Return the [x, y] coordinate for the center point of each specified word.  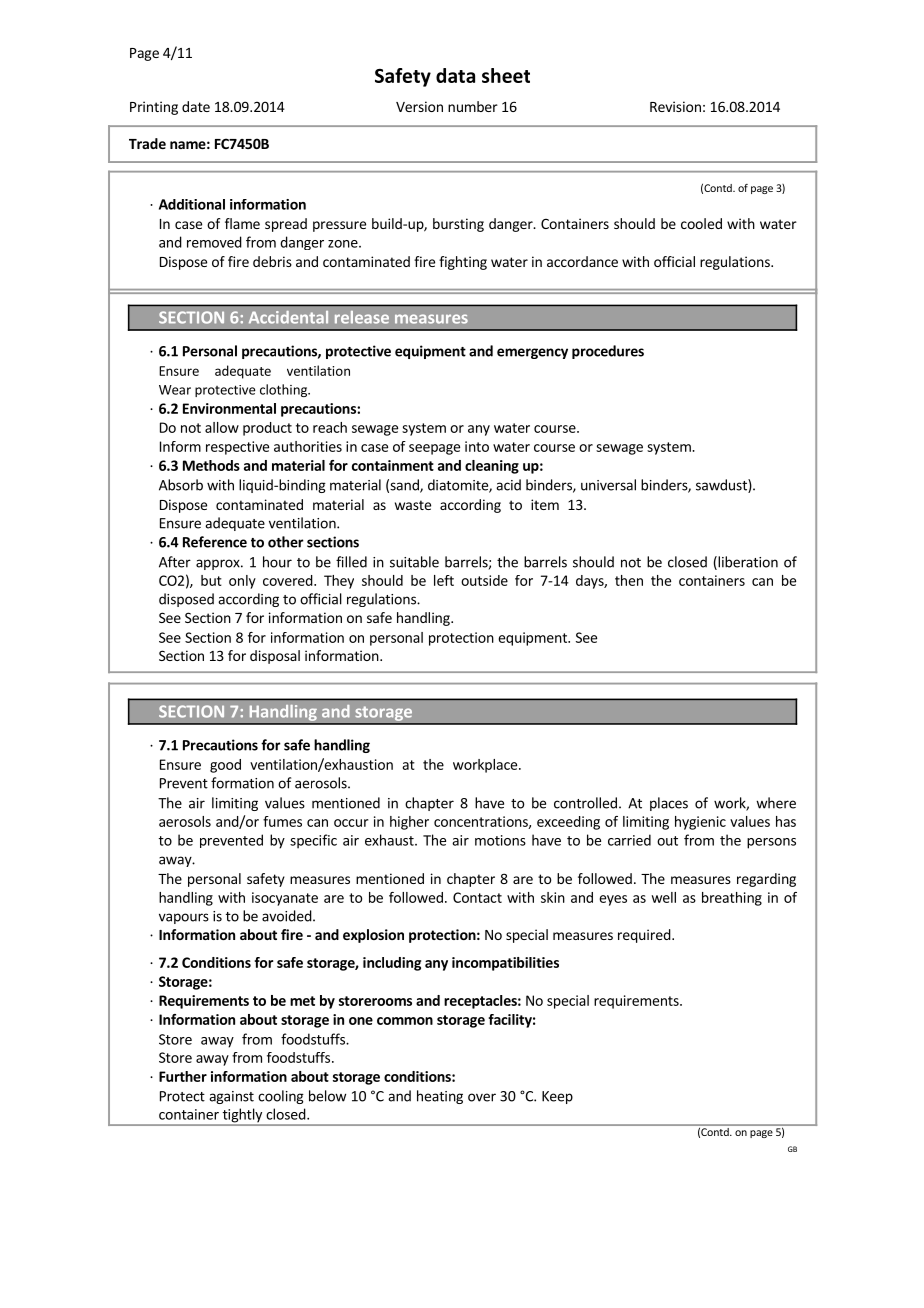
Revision [675, 106]
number [473, 106]
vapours [184, 918]
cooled [701, 223]
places [669, 804]
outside [484, 580]
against [231, 1097]
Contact [477, 897]
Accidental [288, 317]
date [196, 106]
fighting [463, 263]
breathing [732, 899]
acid [508, 485]
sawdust [722, 486]
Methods [211, 465]
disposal [275, 657]
